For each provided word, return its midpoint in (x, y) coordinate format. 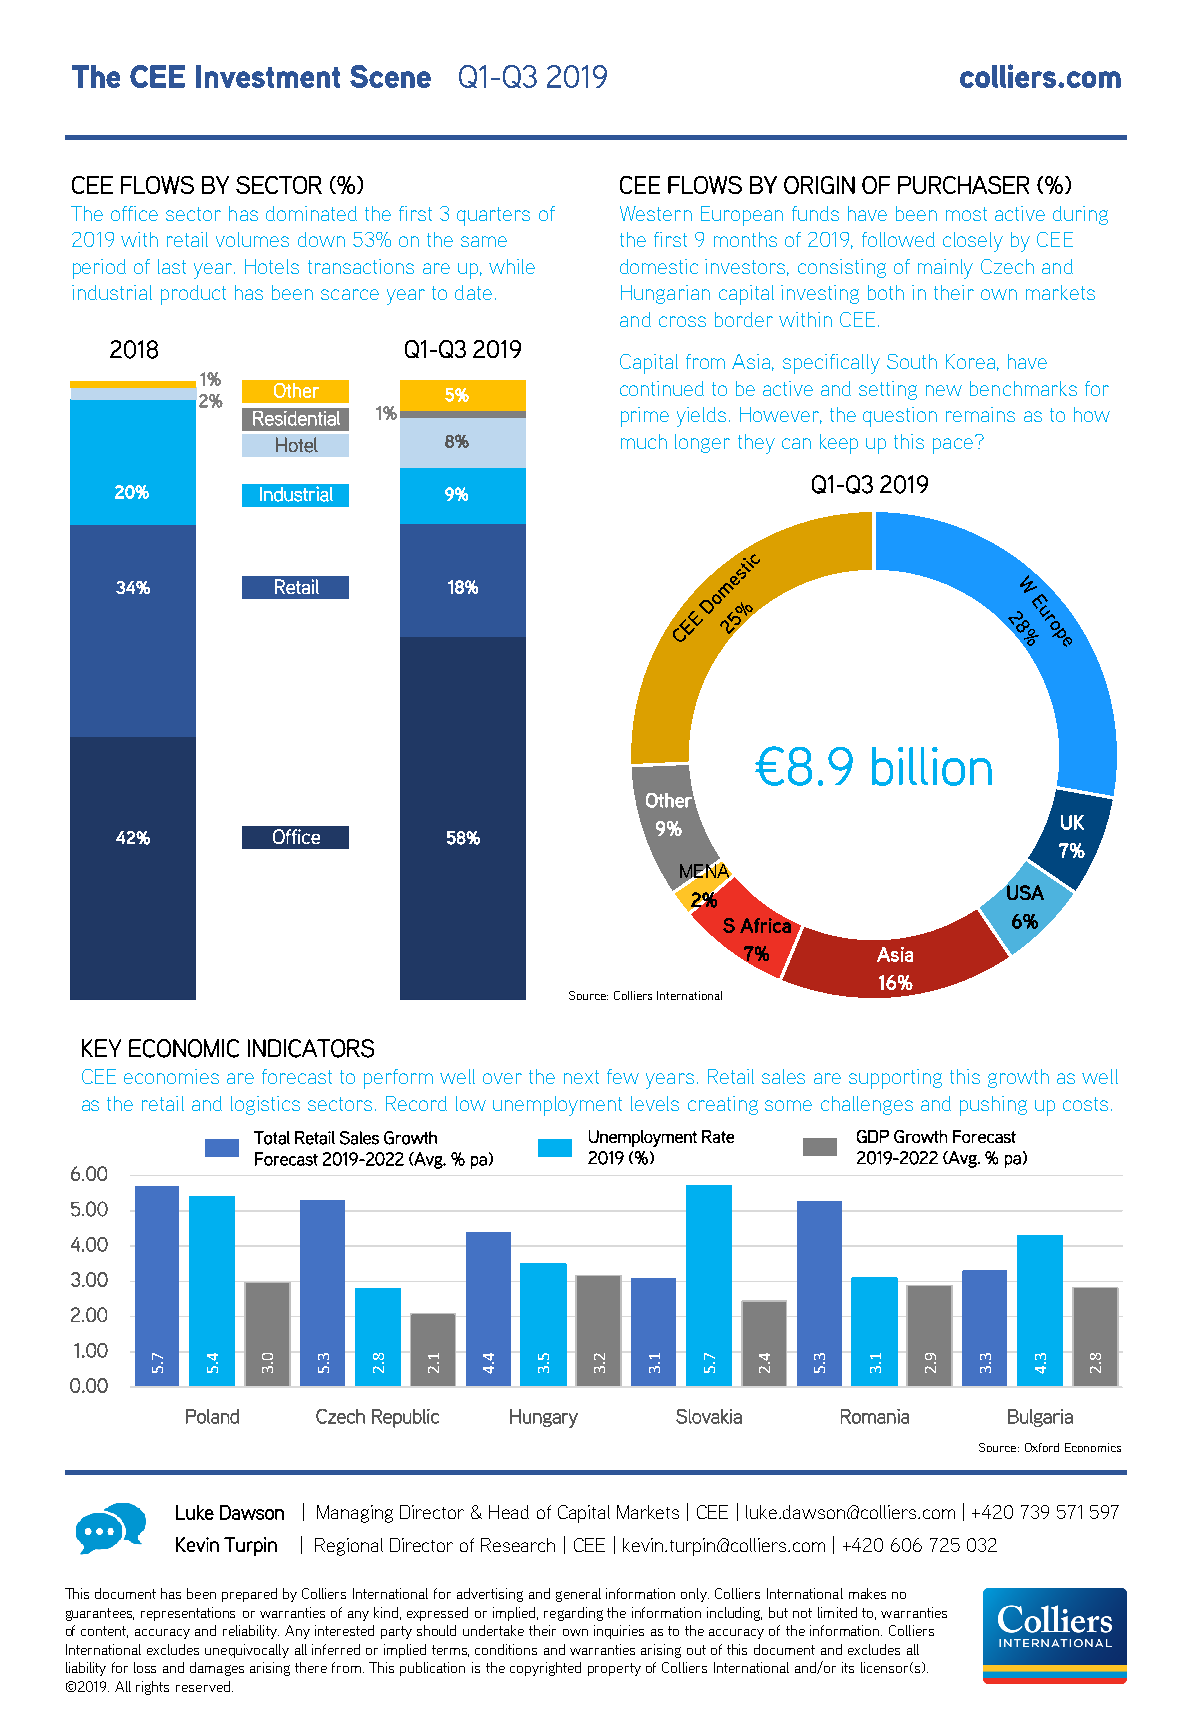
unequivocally (247, 1651)
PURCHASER (963, 185)
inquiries (619, 1632)
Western (656, 213)
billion (932, 766)
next (581, 1077)
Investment (268, 76)
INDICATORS (311, 1048)
